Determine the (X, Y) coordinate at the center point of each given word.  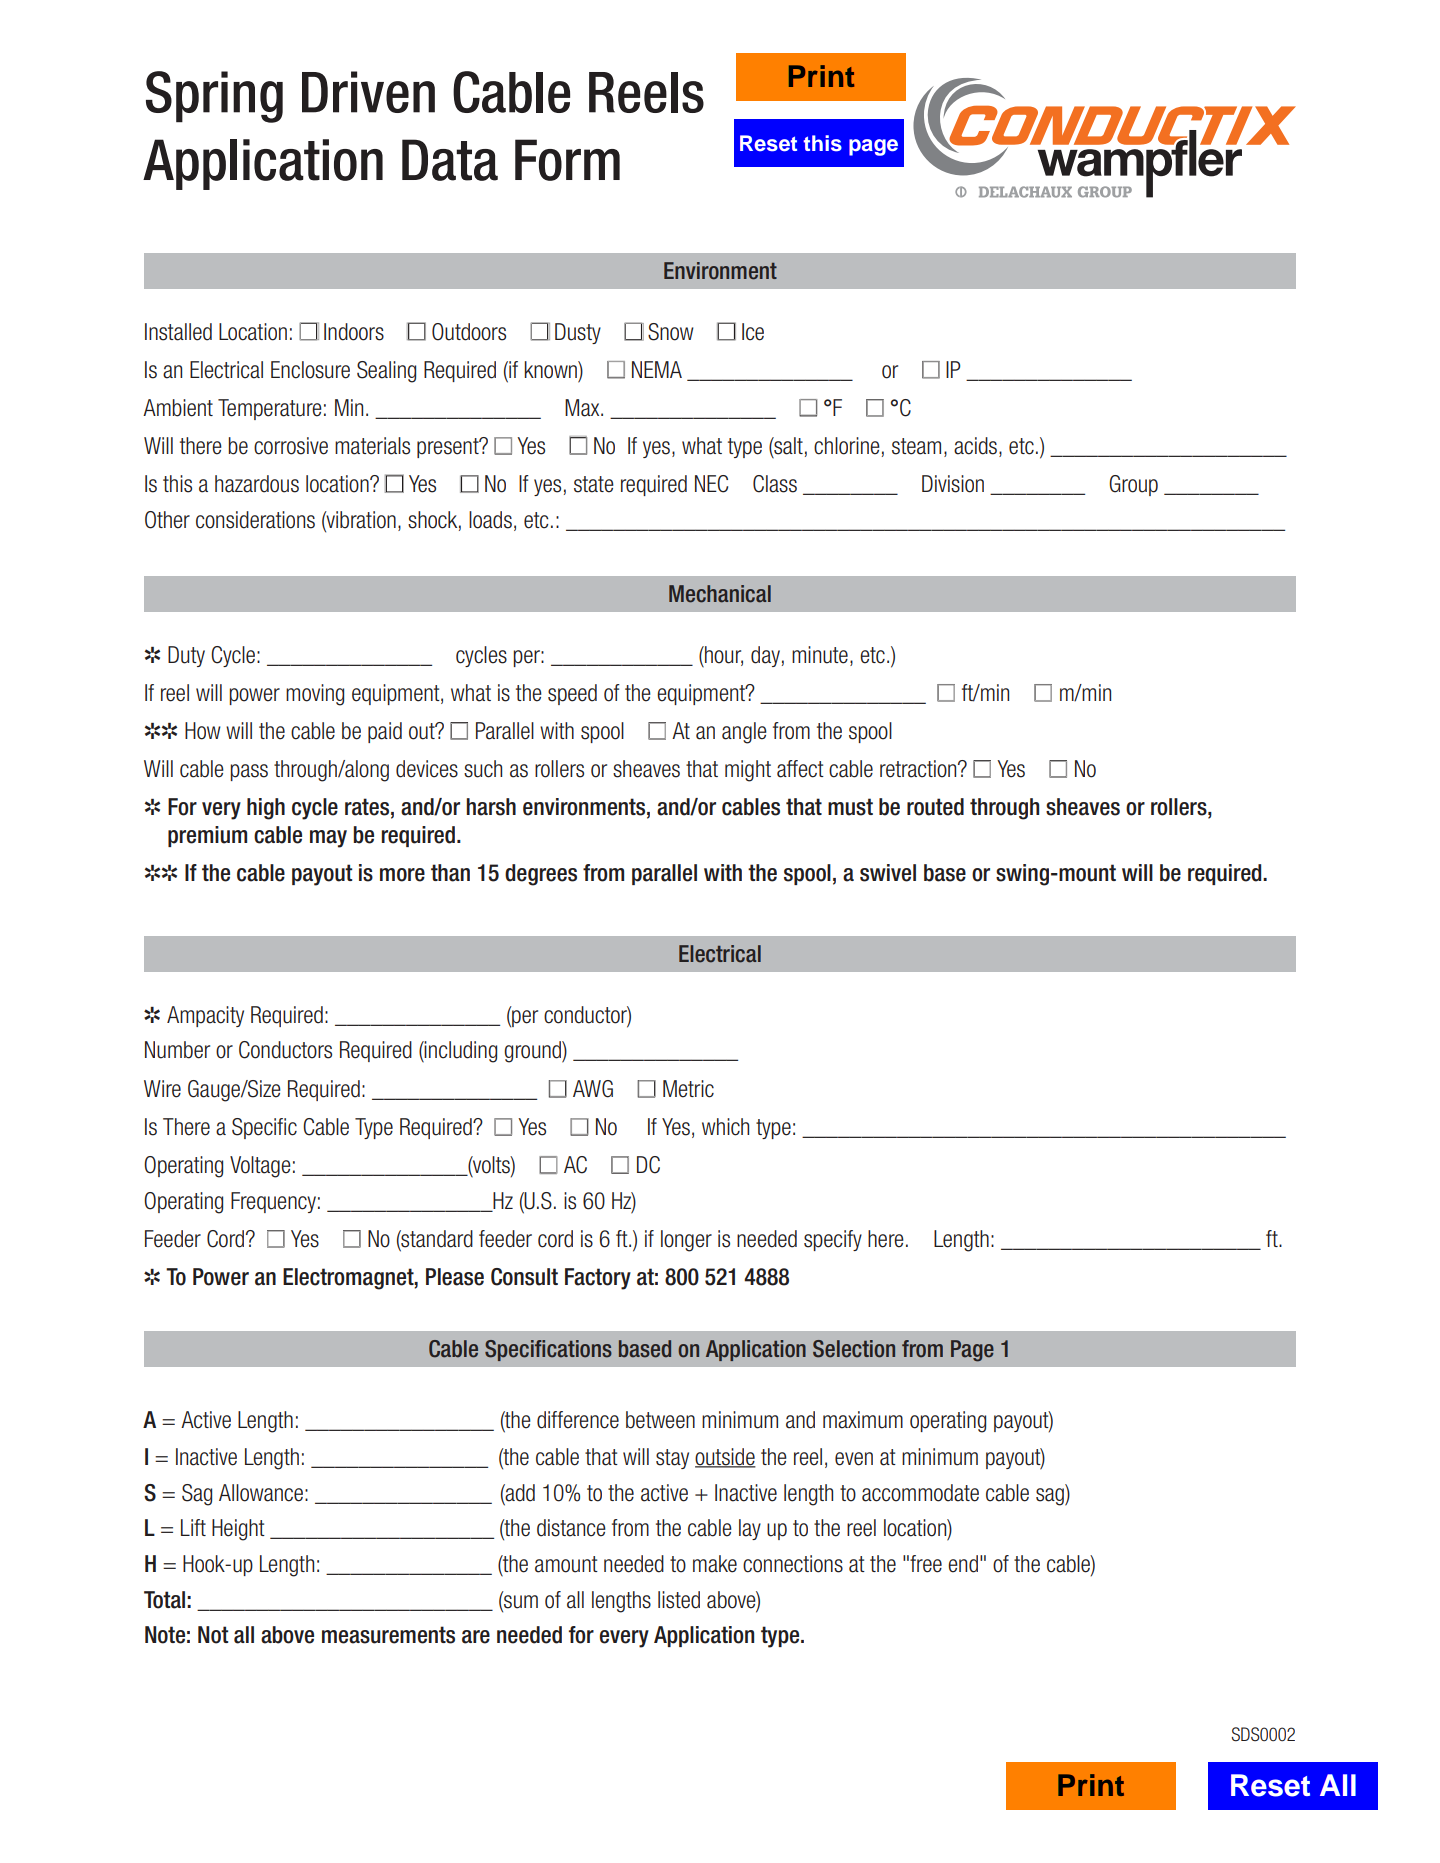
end (963, 1564)
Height (238, 1530)
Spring (214, 97)
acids (975, 446)
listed (679, 1600)
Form (567, 160)
